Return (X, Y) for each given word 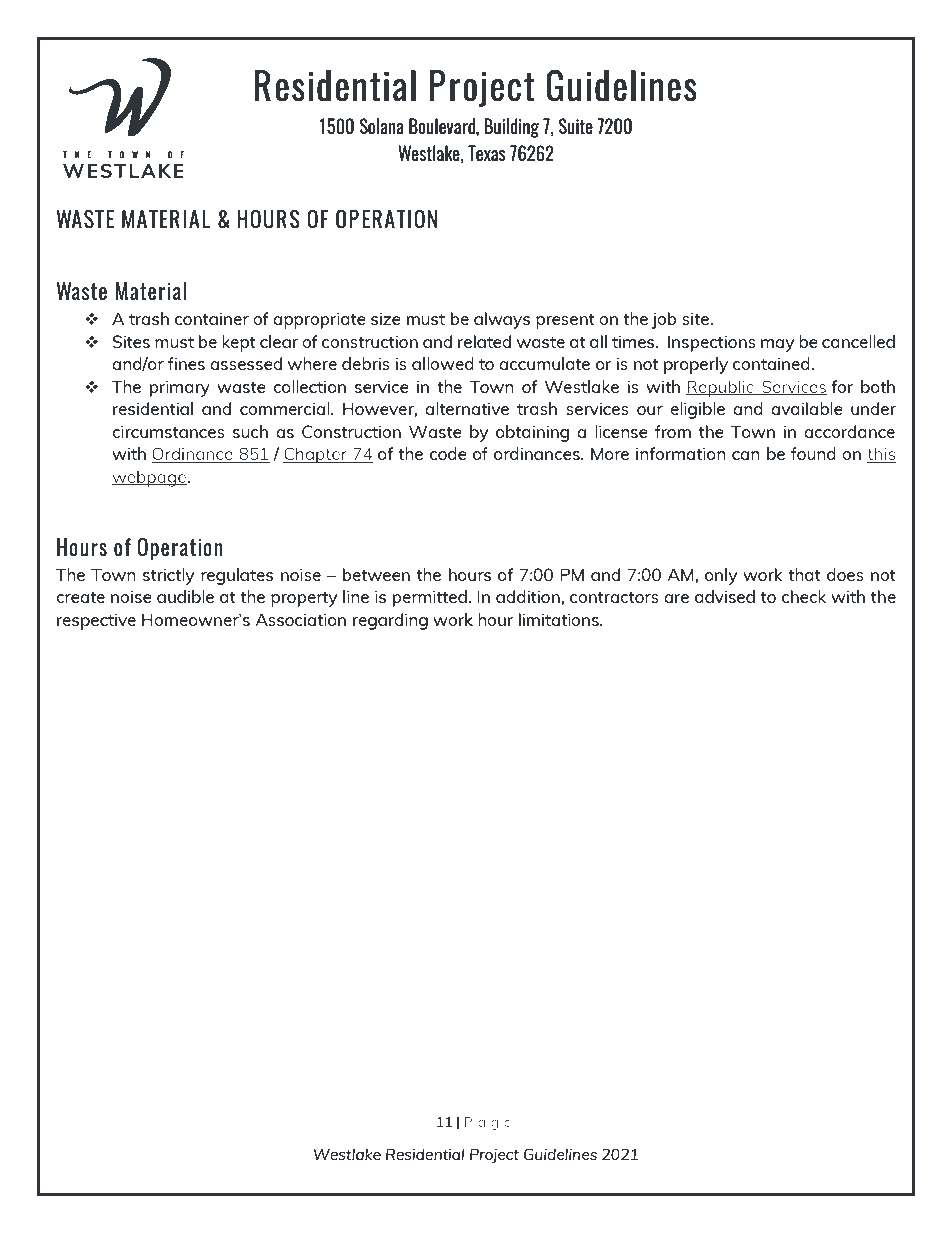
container (212, 318)
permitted (430, 598)
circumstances (168, 431)
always (502, 320)
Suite (576, 126)
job (664, 320)
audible (185, 596)
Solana (382, 126)
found (813, 453)
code (448, 453)
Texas (487, 153)
